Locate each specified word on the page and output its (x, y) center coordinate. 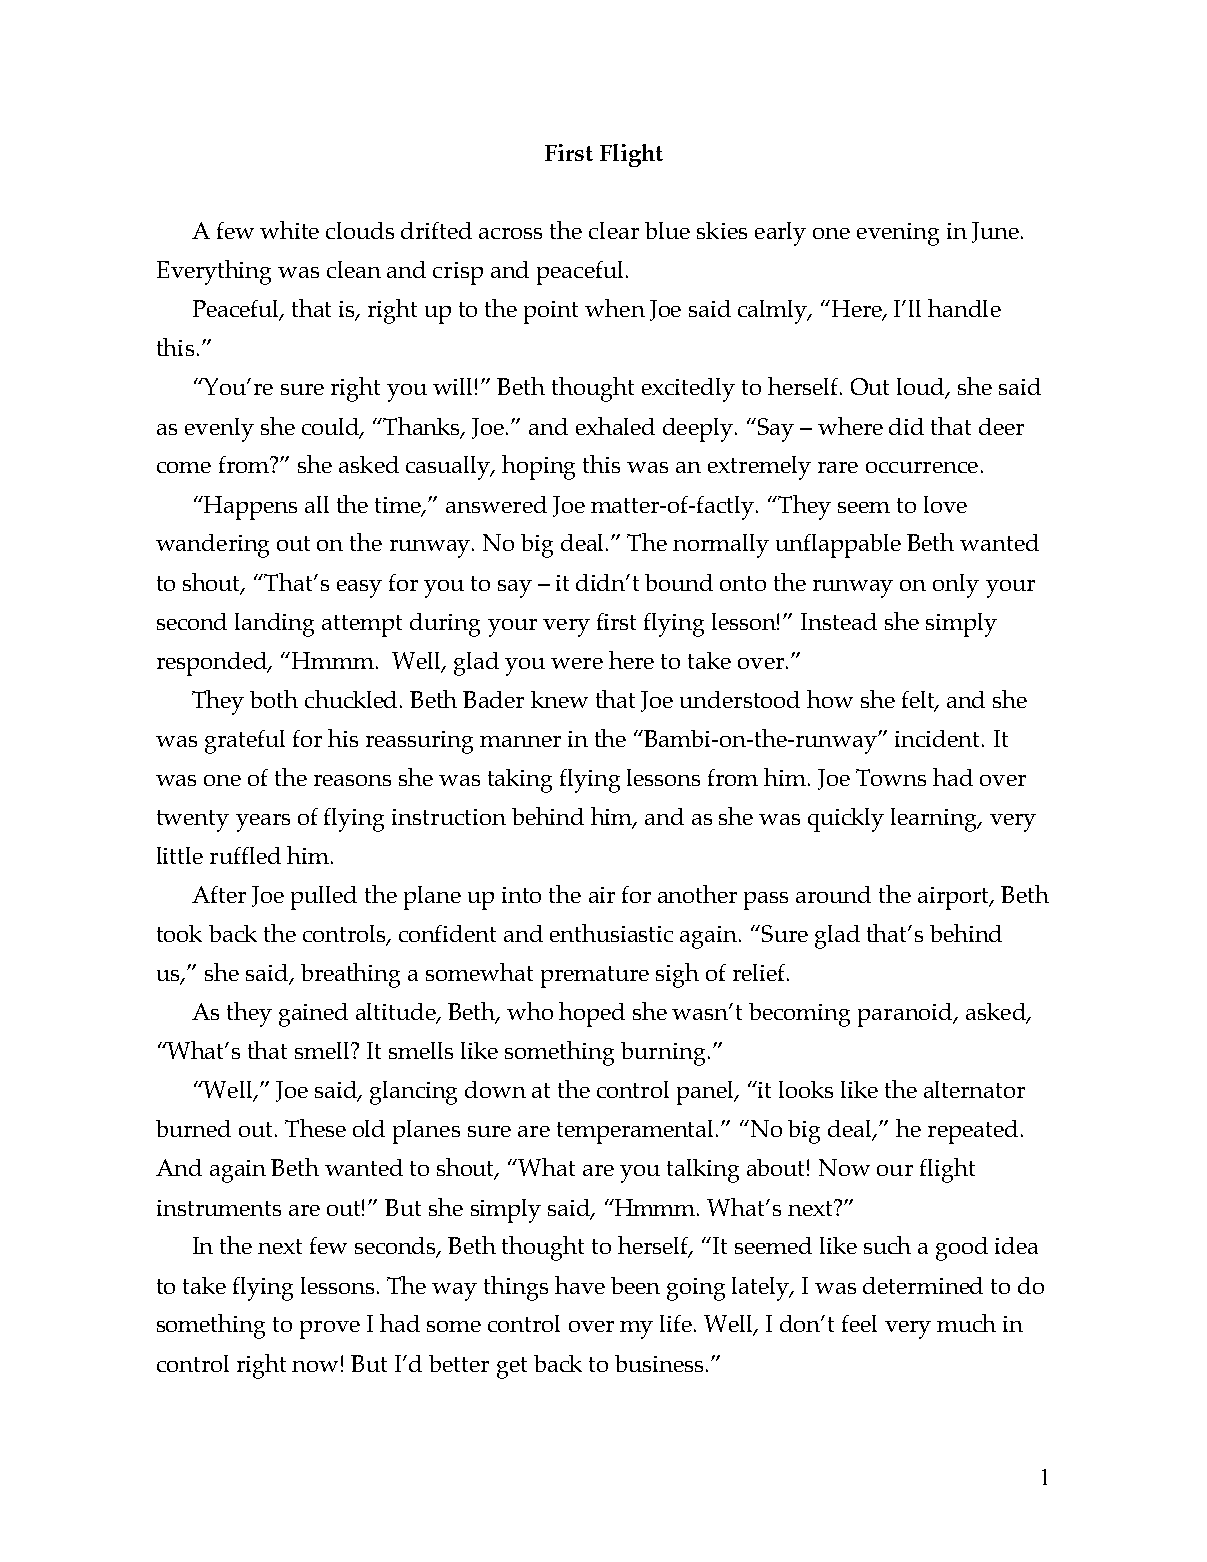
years (263, 823)
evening (898, 234)
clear (614, 230)
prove (330, 1330)
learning (935, 820)
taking (520, 781)
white (289, 230)
